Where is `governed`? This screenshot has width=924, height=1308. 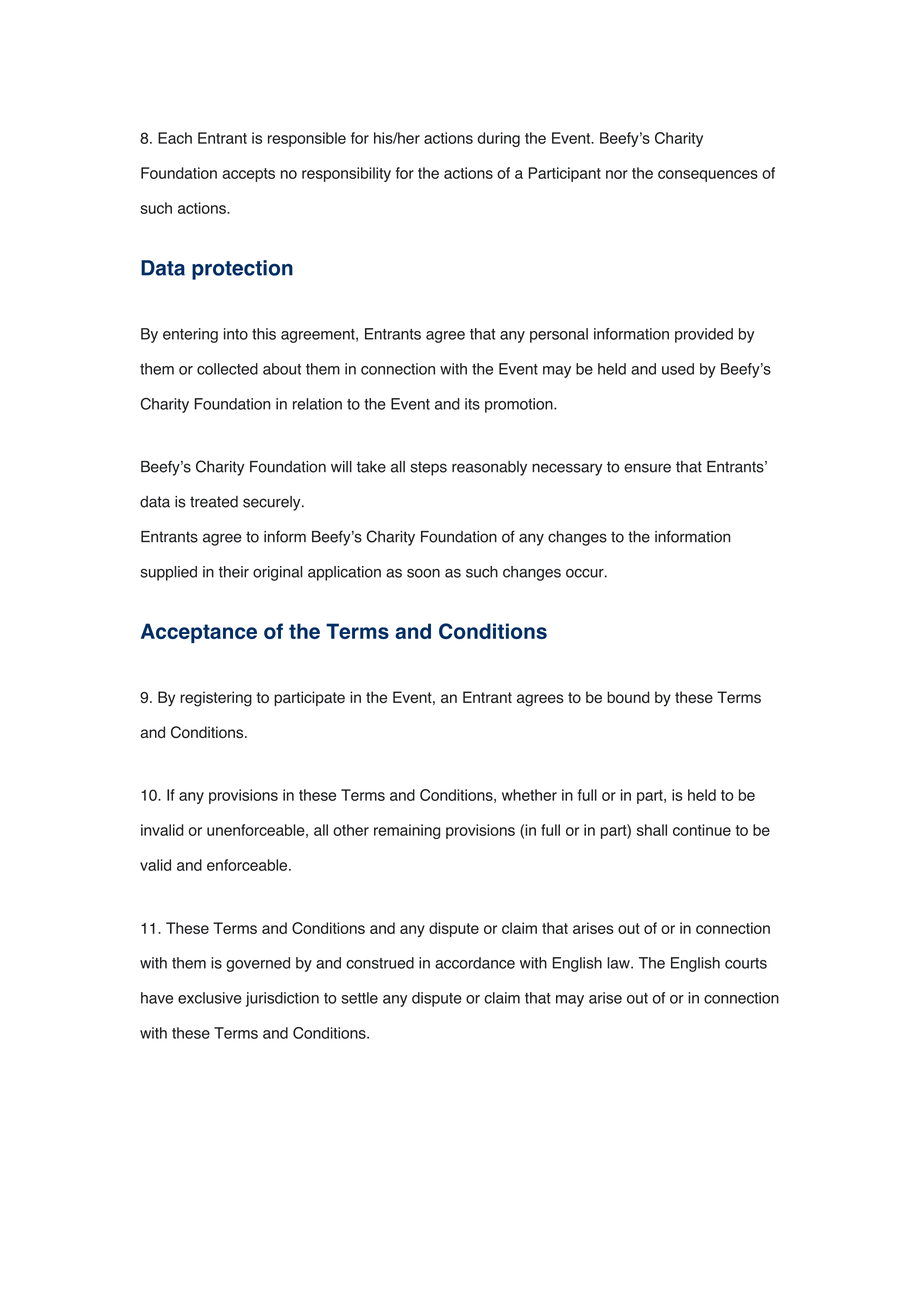 governed is located at coordinates (258, 964).
